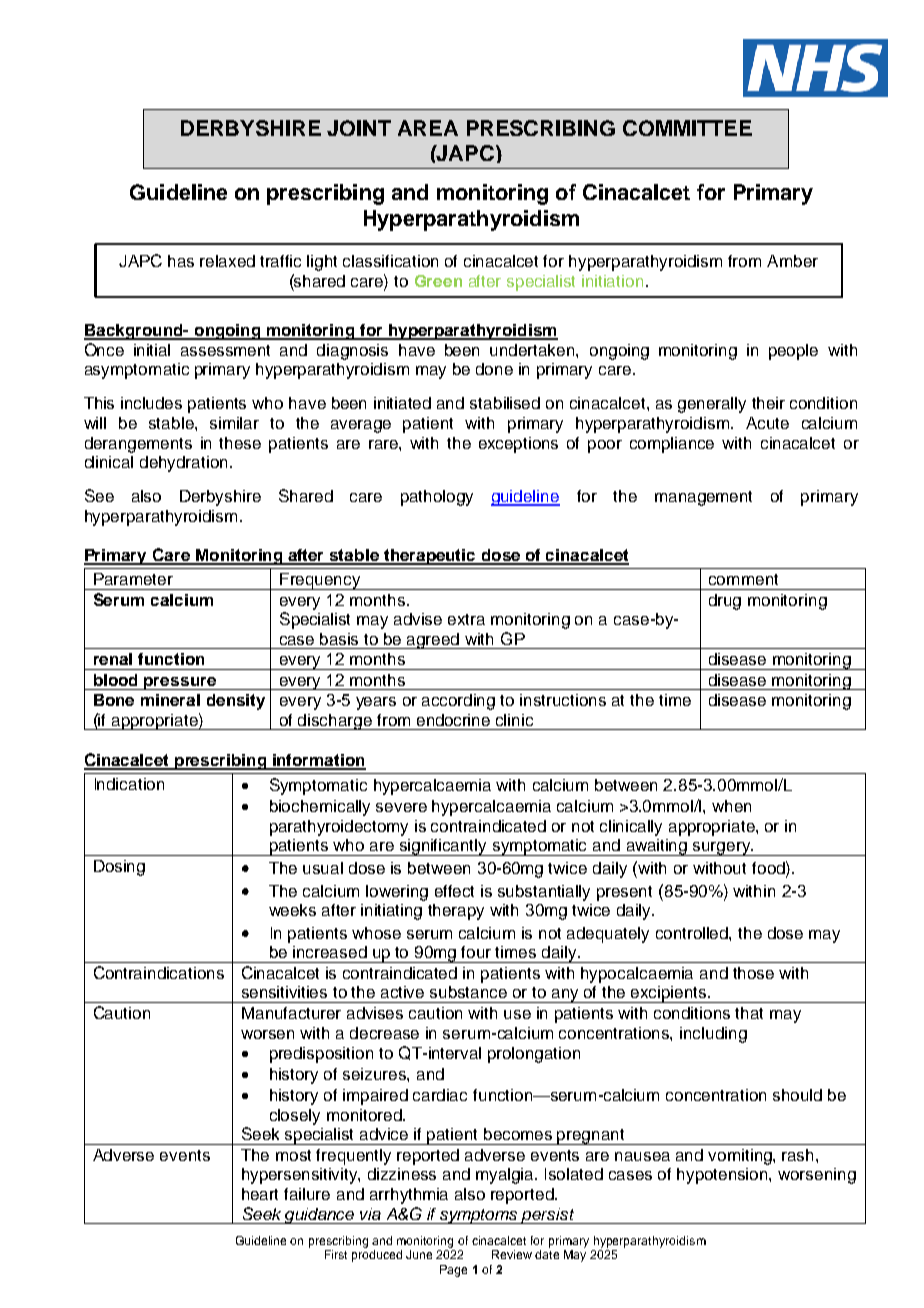 This screenshot has width=924, height=1308. Describe the element at coordinates (428, 128) in the screenshot. I see `AREA` at that location.
